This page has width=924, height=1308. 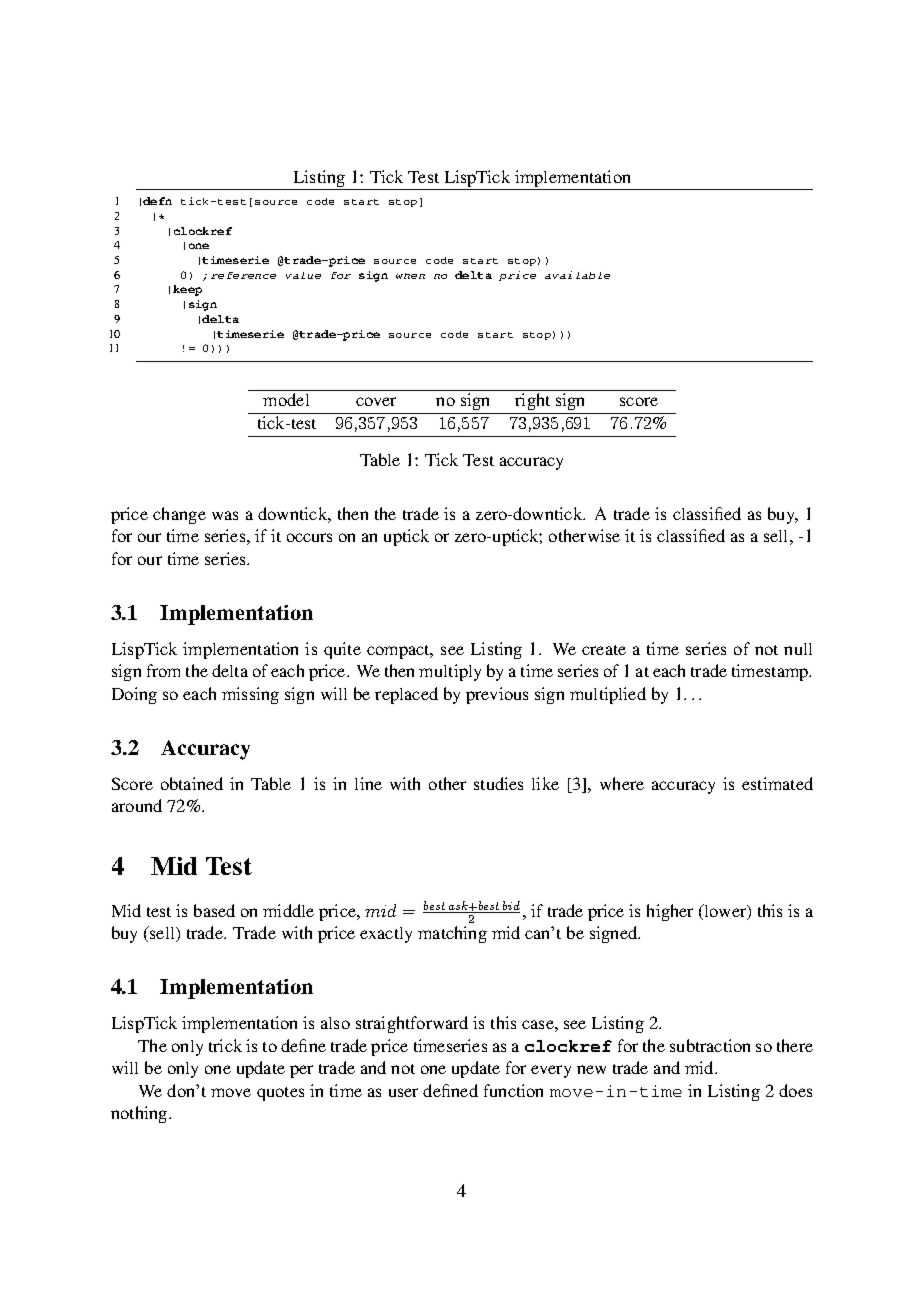 I want to click on quotes, so click(x=280, y=1094).
